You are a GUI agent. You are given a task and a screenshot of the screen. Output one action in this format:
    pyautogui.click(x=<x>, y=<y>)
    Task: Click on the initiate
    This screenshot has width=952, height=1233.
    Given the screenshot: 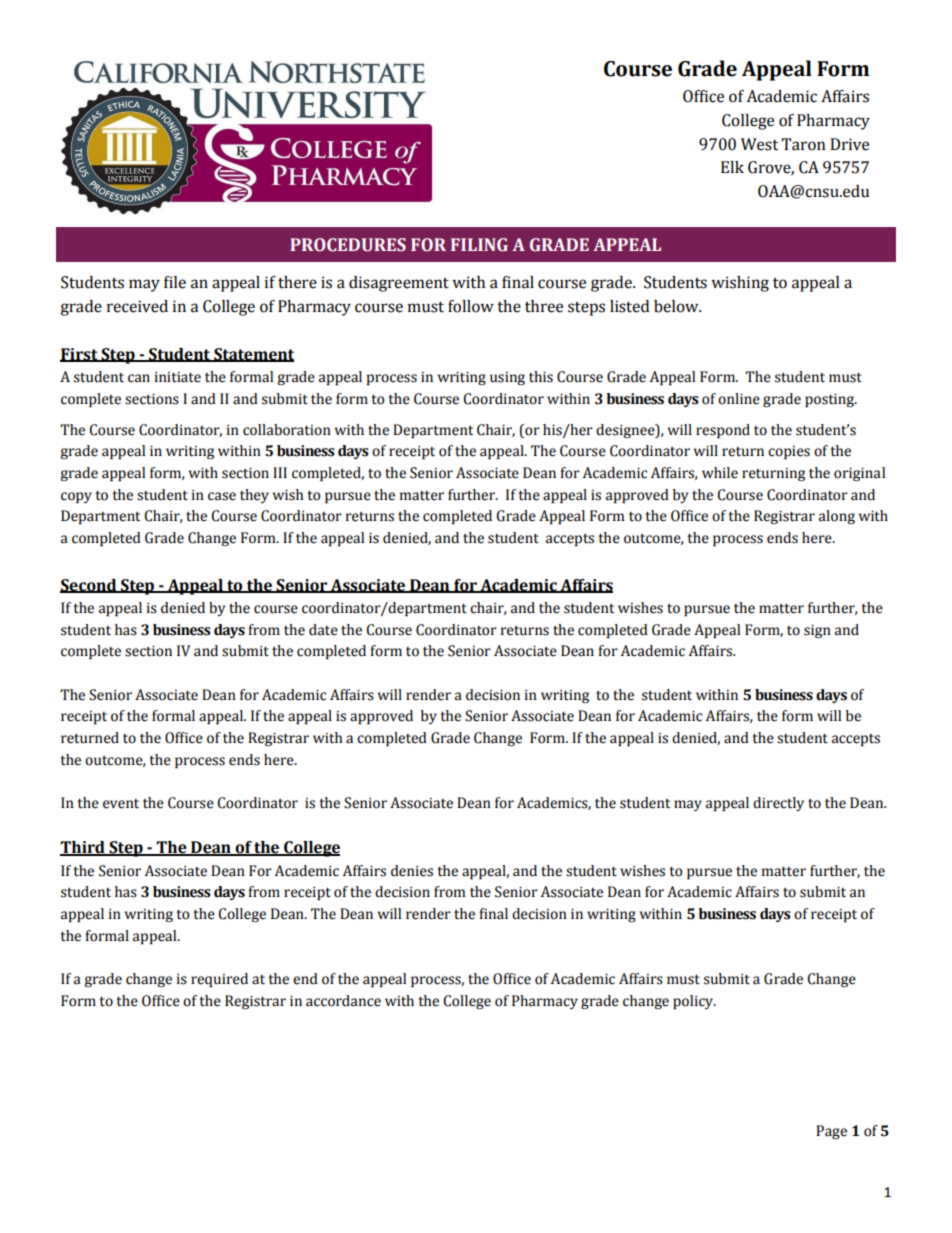 What is the action you would take?
    pyautogui.click(x=178, y=377)
